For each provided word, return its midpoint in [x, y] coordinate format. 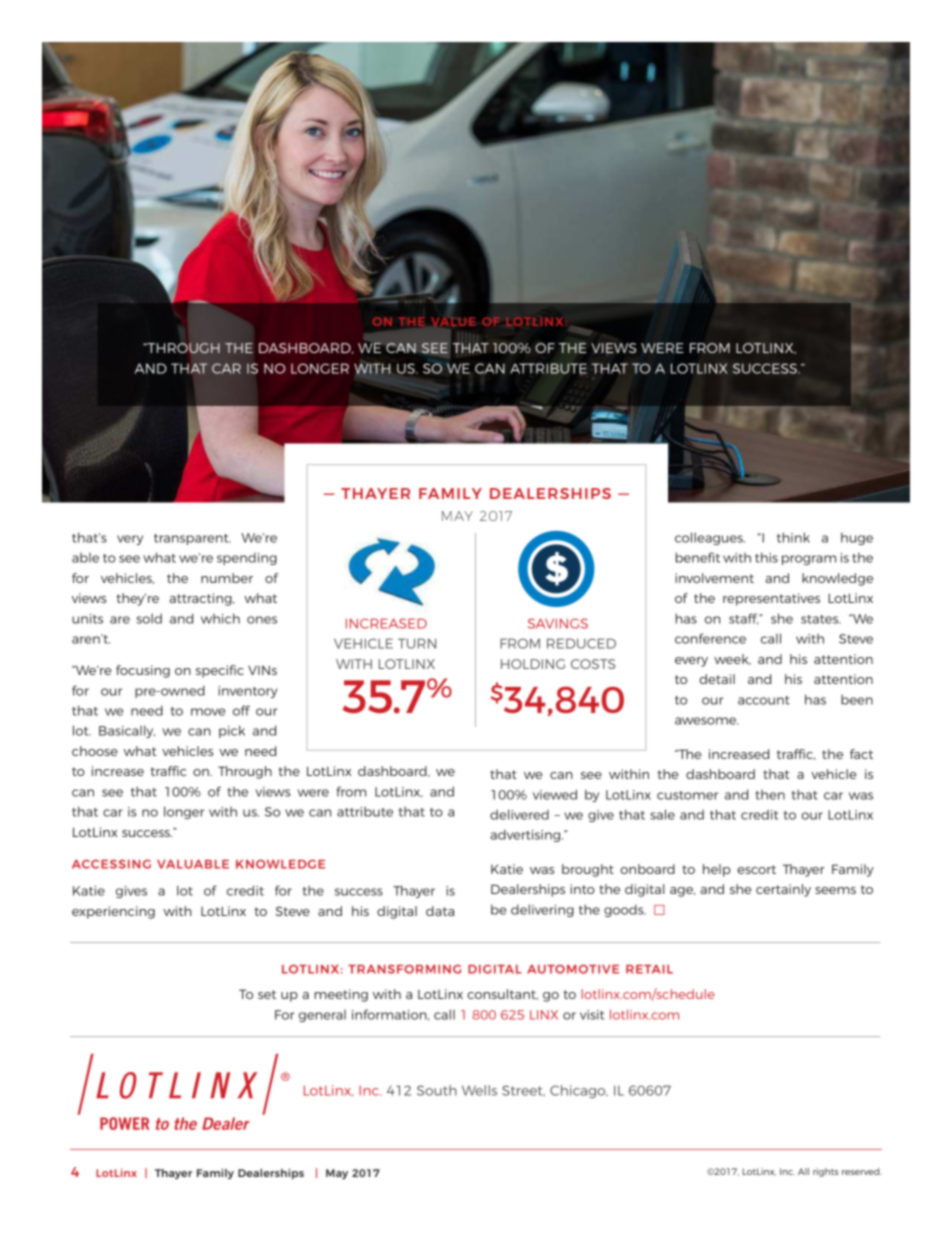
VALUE [453, 321]
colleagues [710, 538]
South [437, 1090]
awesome [707, 721]
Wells [479, 1090]
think [793, 537]
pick [232, 731]
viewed [555, 794]
